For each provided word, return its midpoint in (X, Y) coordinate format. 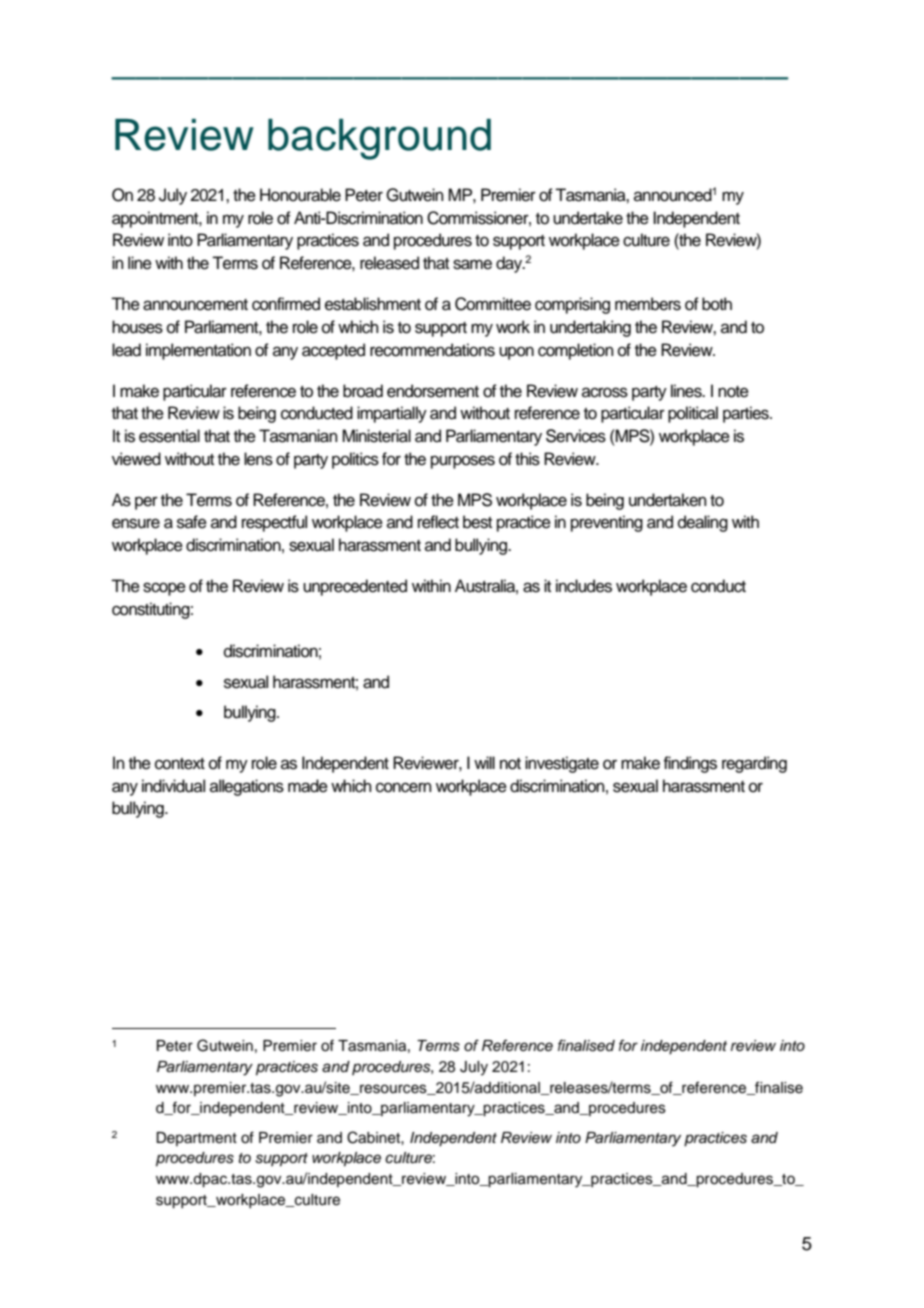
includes (584, 586)
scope (164, 589)
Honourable (300, 195)
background (379, 139)
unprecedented (355, 587)
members (648, 304)
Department (196, 1139)
